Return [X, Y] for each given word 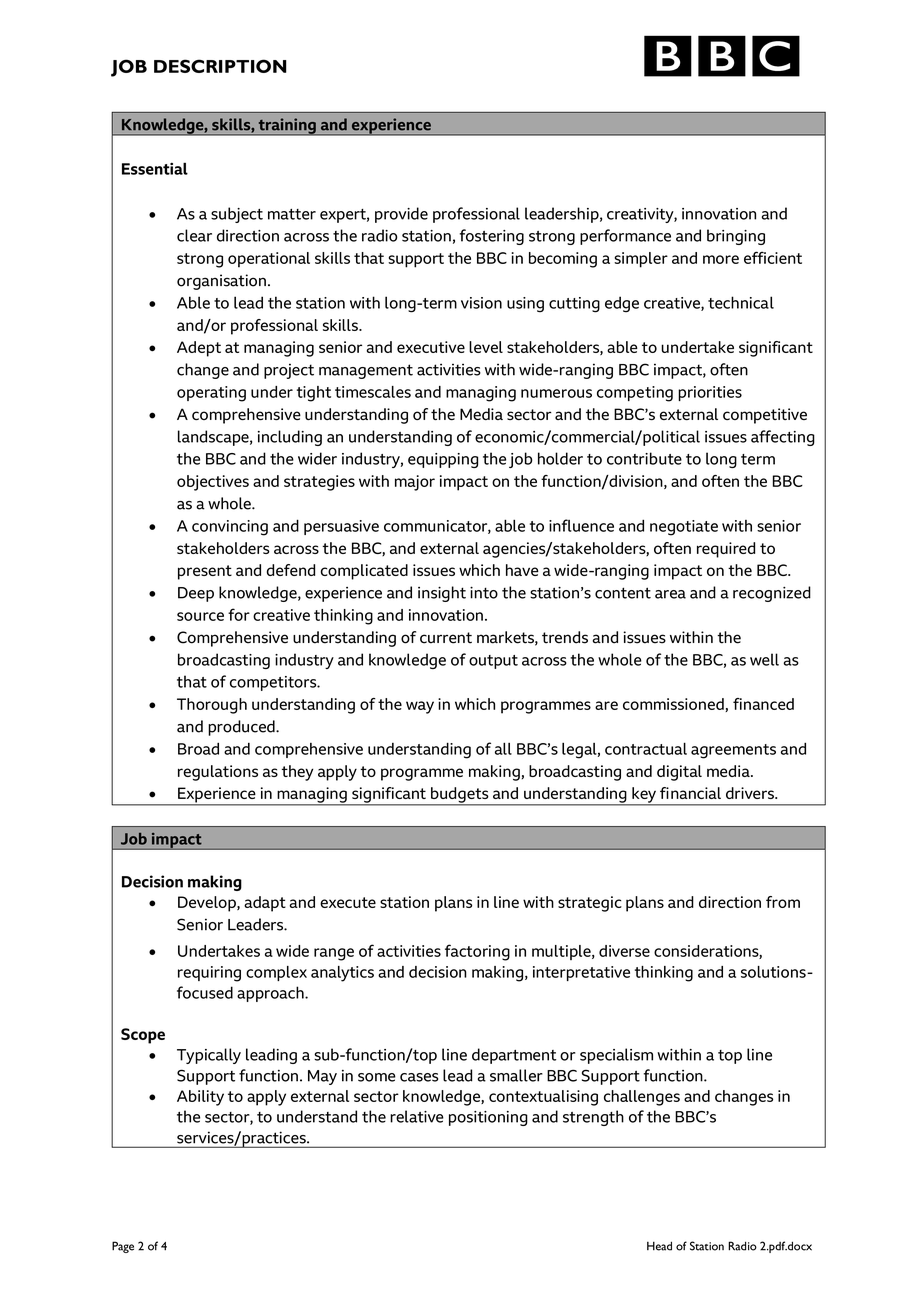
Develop [208, 904]
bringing [736, 237]
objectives [213, 483]
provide [401, 215]
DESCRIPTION [220, 66]
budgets [460, 796]
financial [690, 793]
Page [123, 1247]
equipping [443, 460]
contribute [644, 458]
